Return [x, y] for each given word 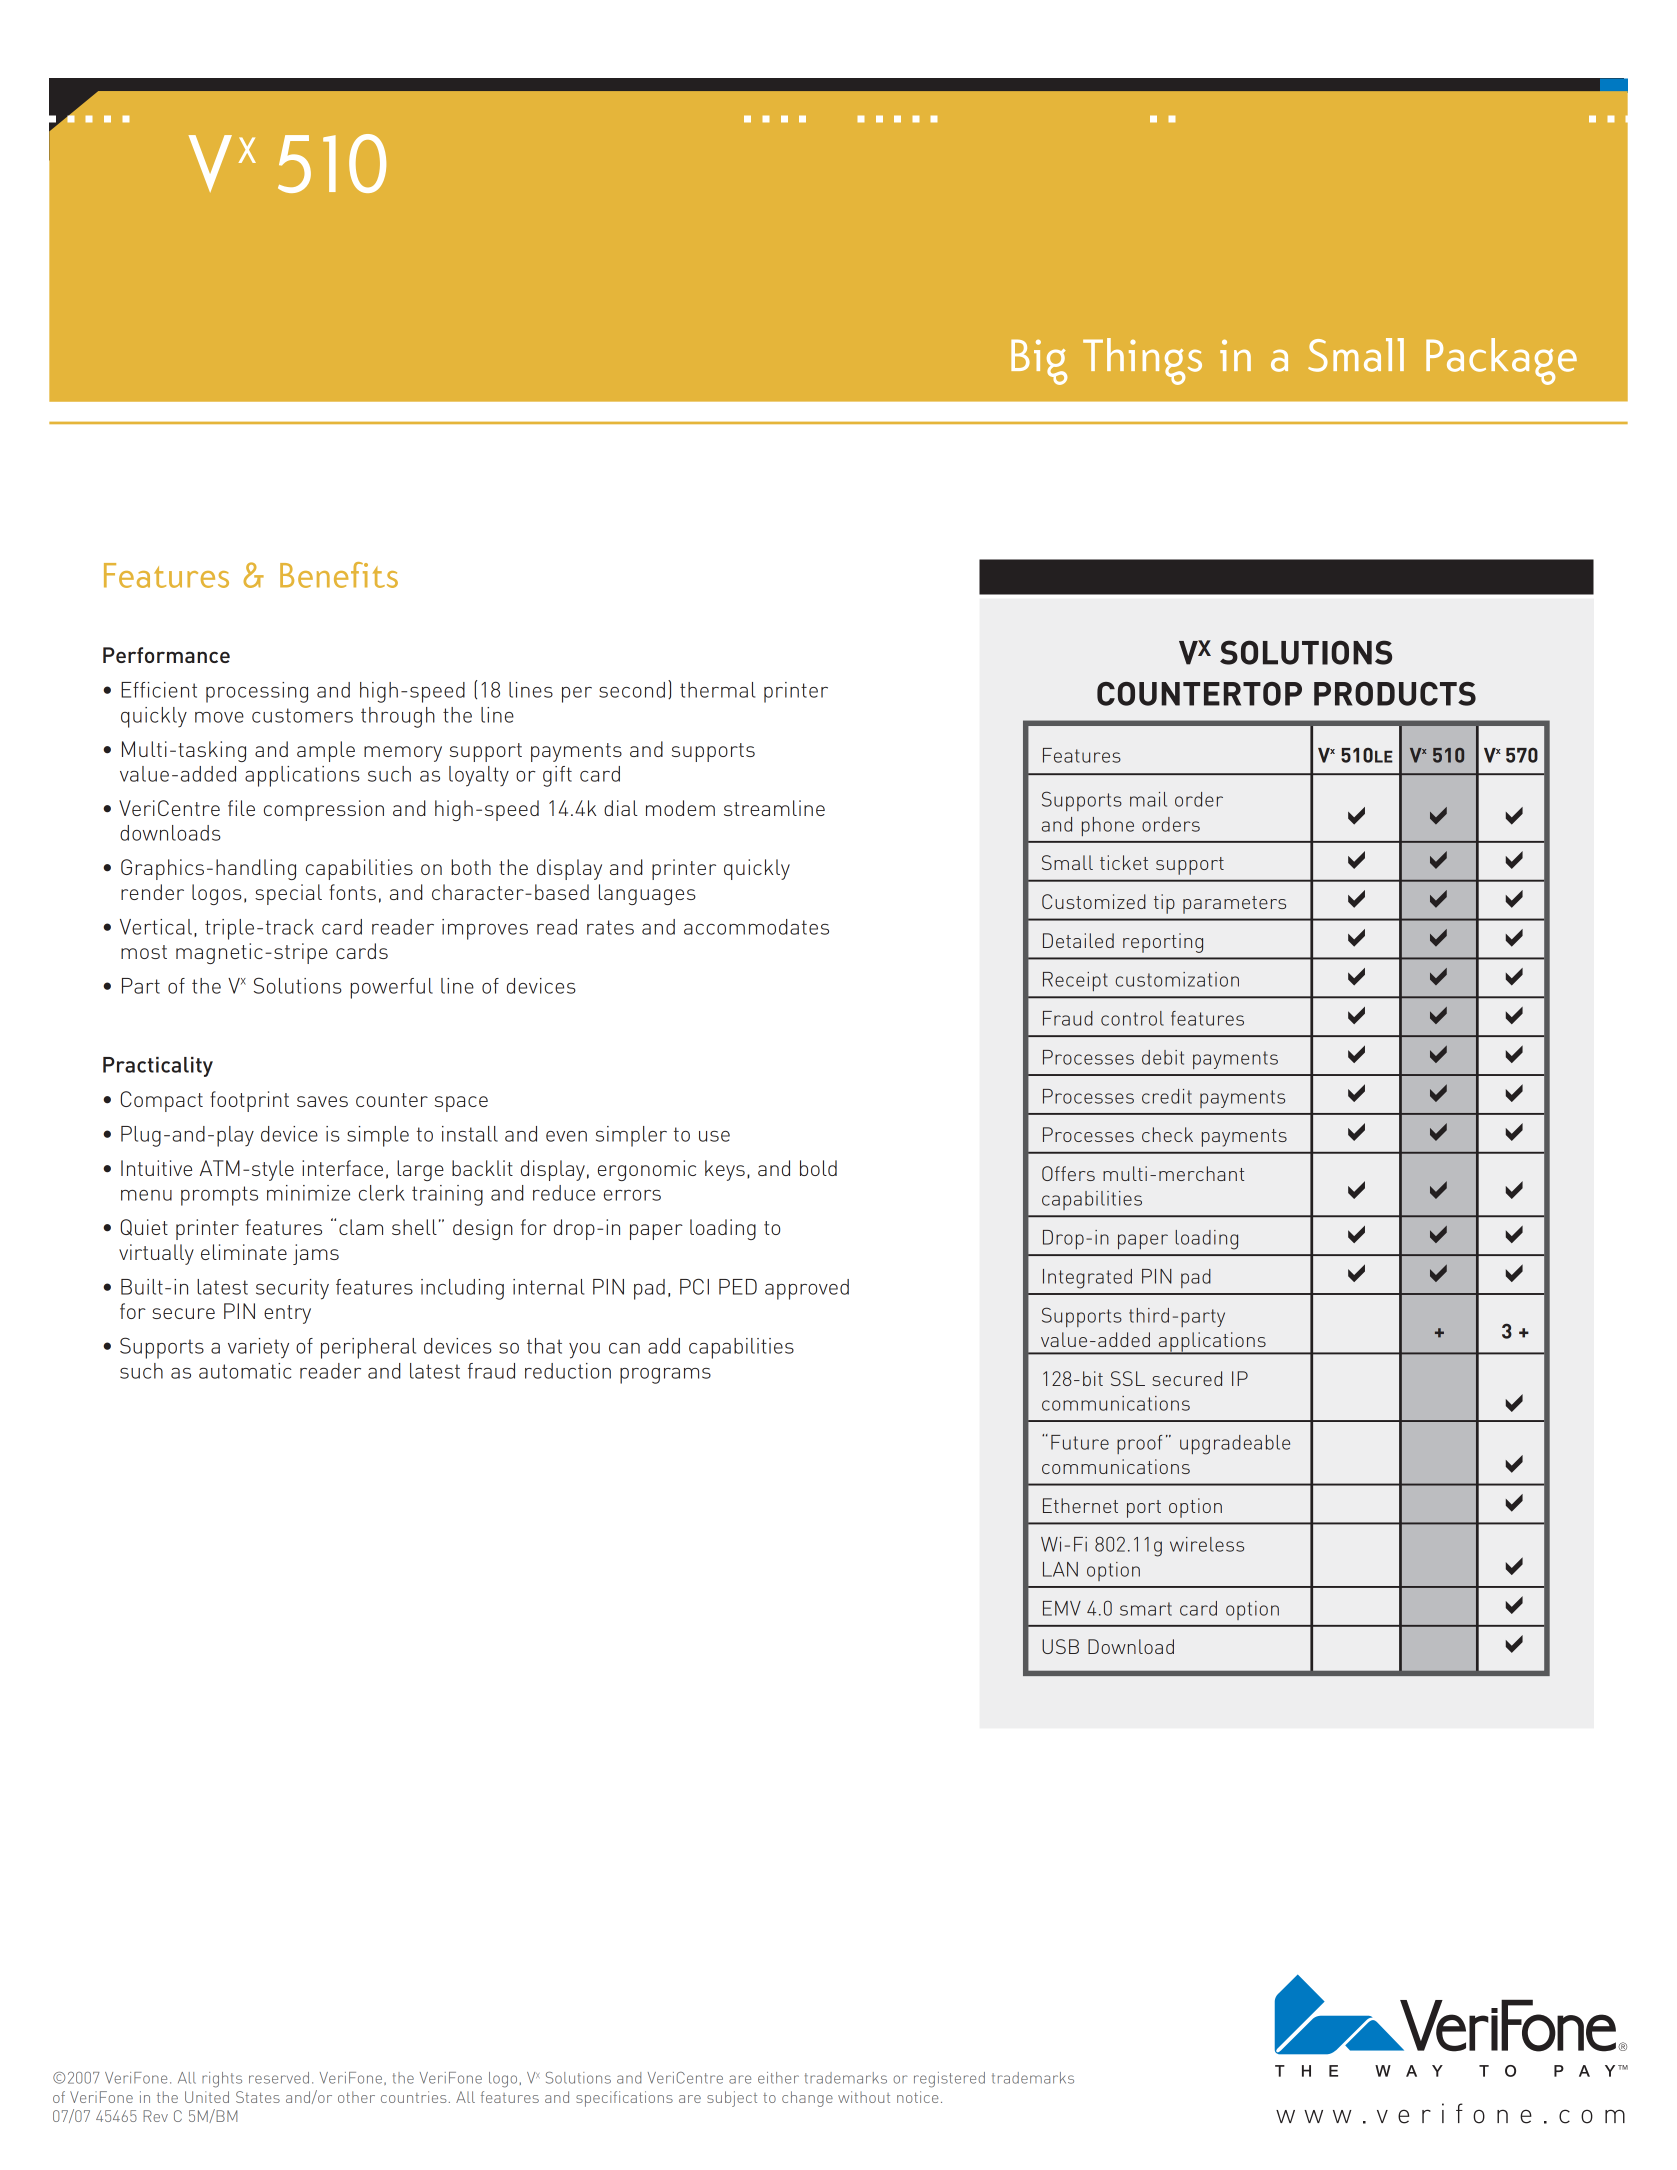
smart [1146, 1609]
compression [324, 810]
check [1167, 1134]
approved [807, 1289]
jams [316, 1254]
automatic [245, 1371]
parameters [1234, 905]
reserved [279, 2078]
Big [1039, 362]
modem [680, 808]
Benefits [339, 575]
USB [1060, 1646]
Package [1501, 361]
